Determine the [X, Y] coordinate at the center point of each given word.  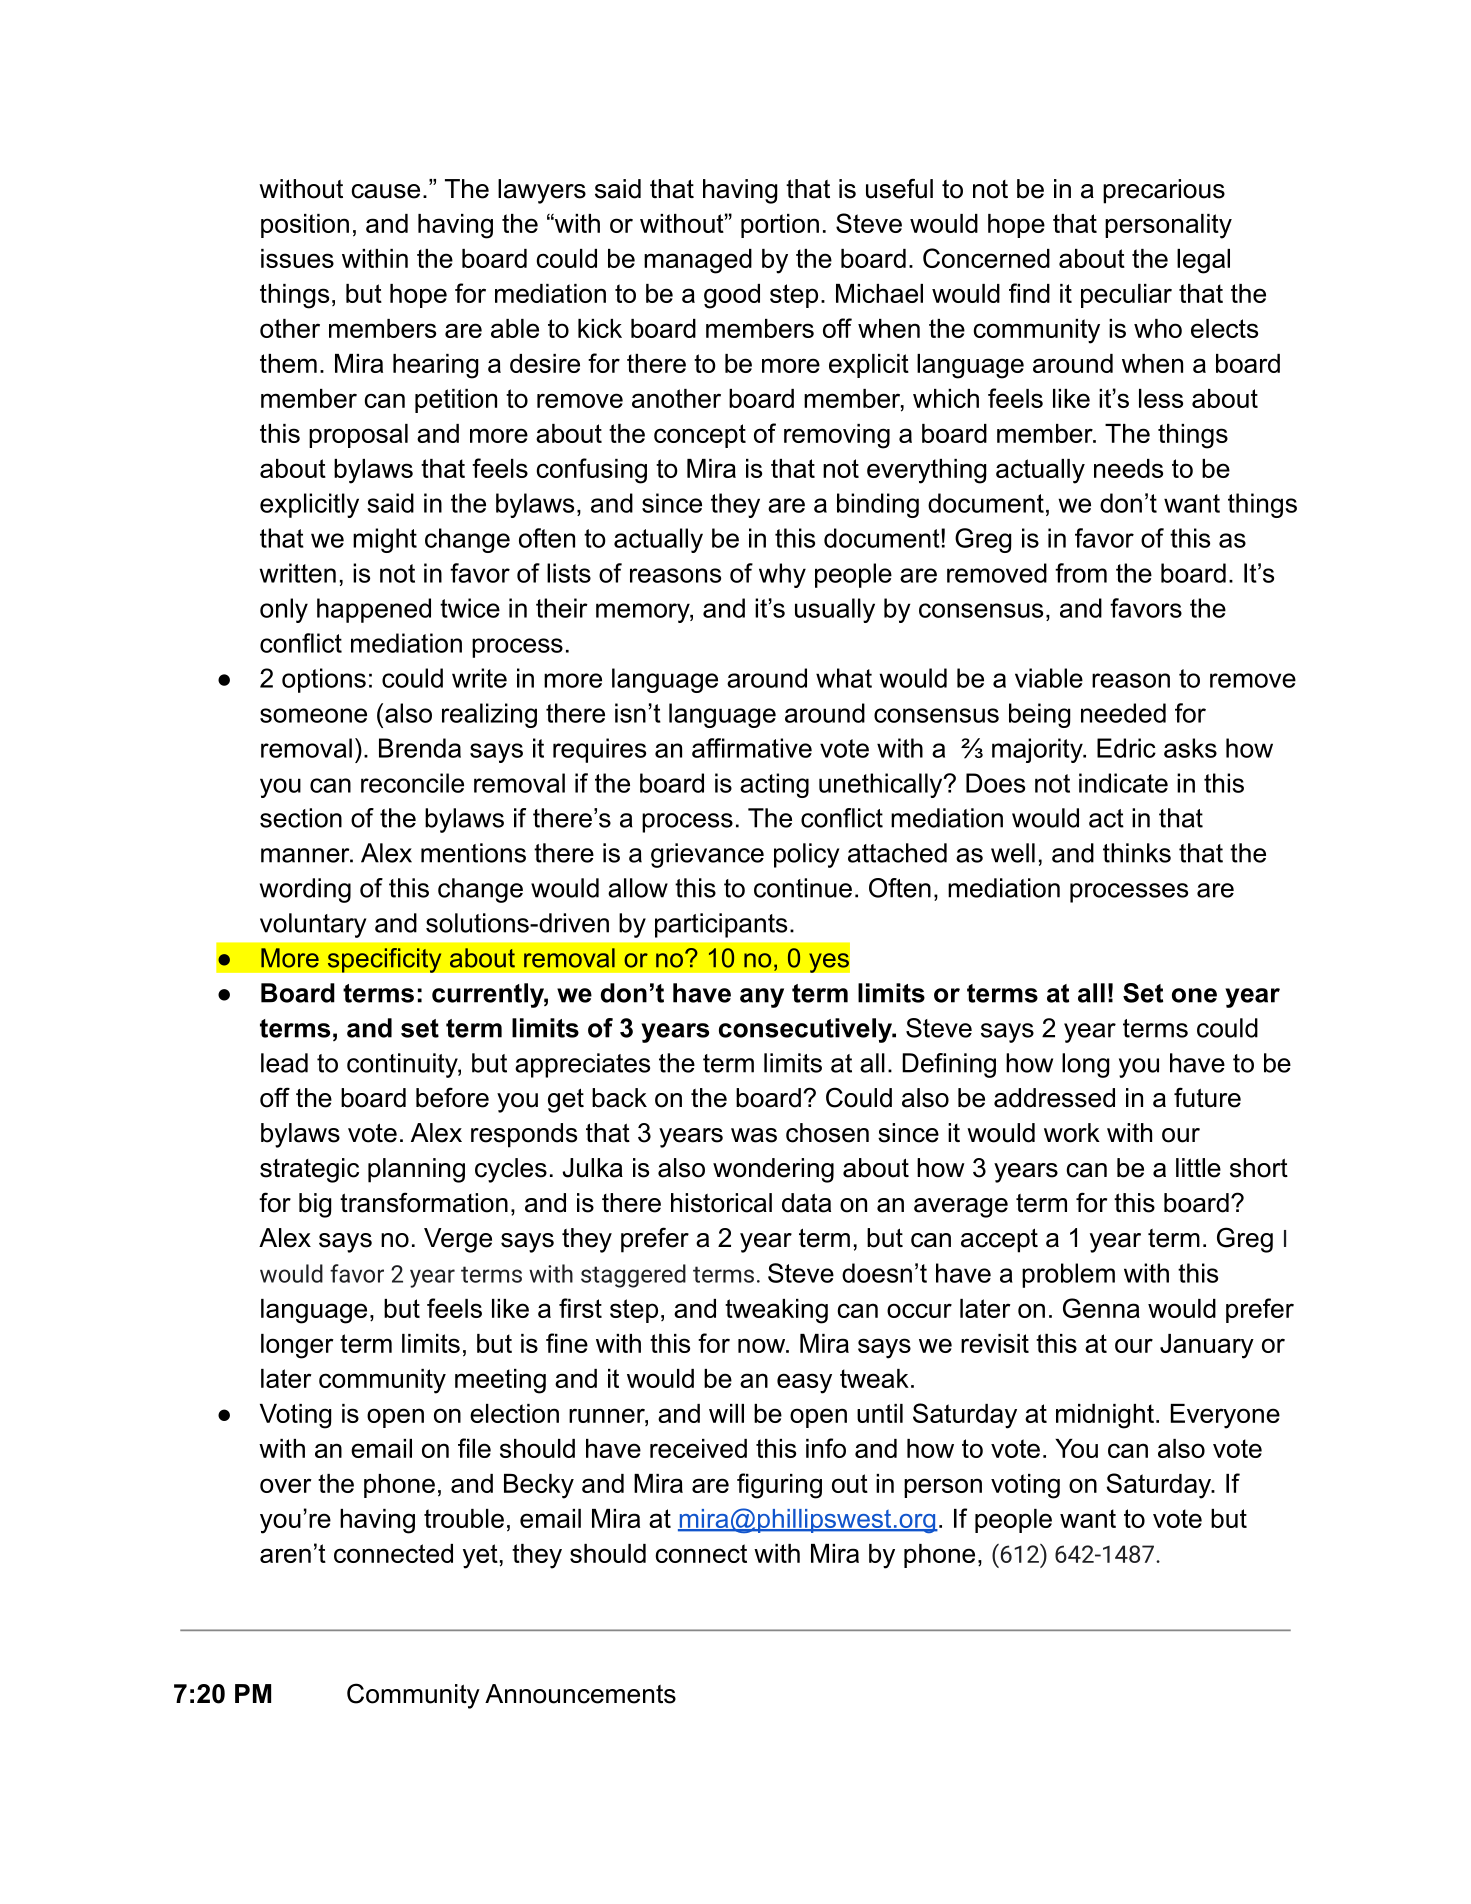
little [1198, 1168]
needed [1123, 713]
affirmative [752, 748]
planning [416, 1170]
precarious [1164, 191]
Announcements [580, 1694]
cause [385, 191]
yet [480, 1556]
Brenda [420, 748]
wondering [773, 1170]
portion [780, 226]
